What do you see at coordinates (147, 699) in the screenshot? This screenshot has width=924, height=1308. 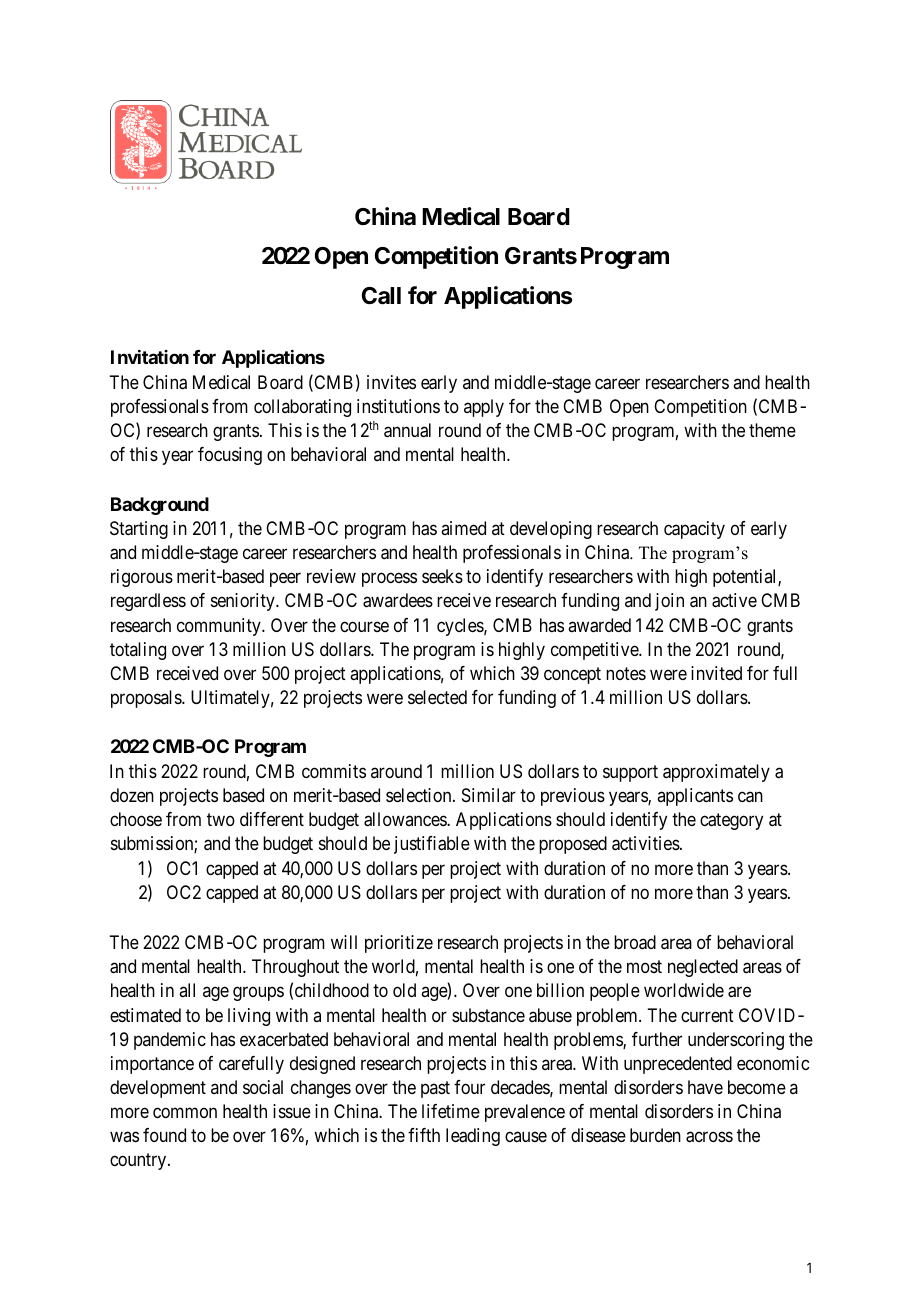 I see `proposals` at bounding box center [147, 699].
